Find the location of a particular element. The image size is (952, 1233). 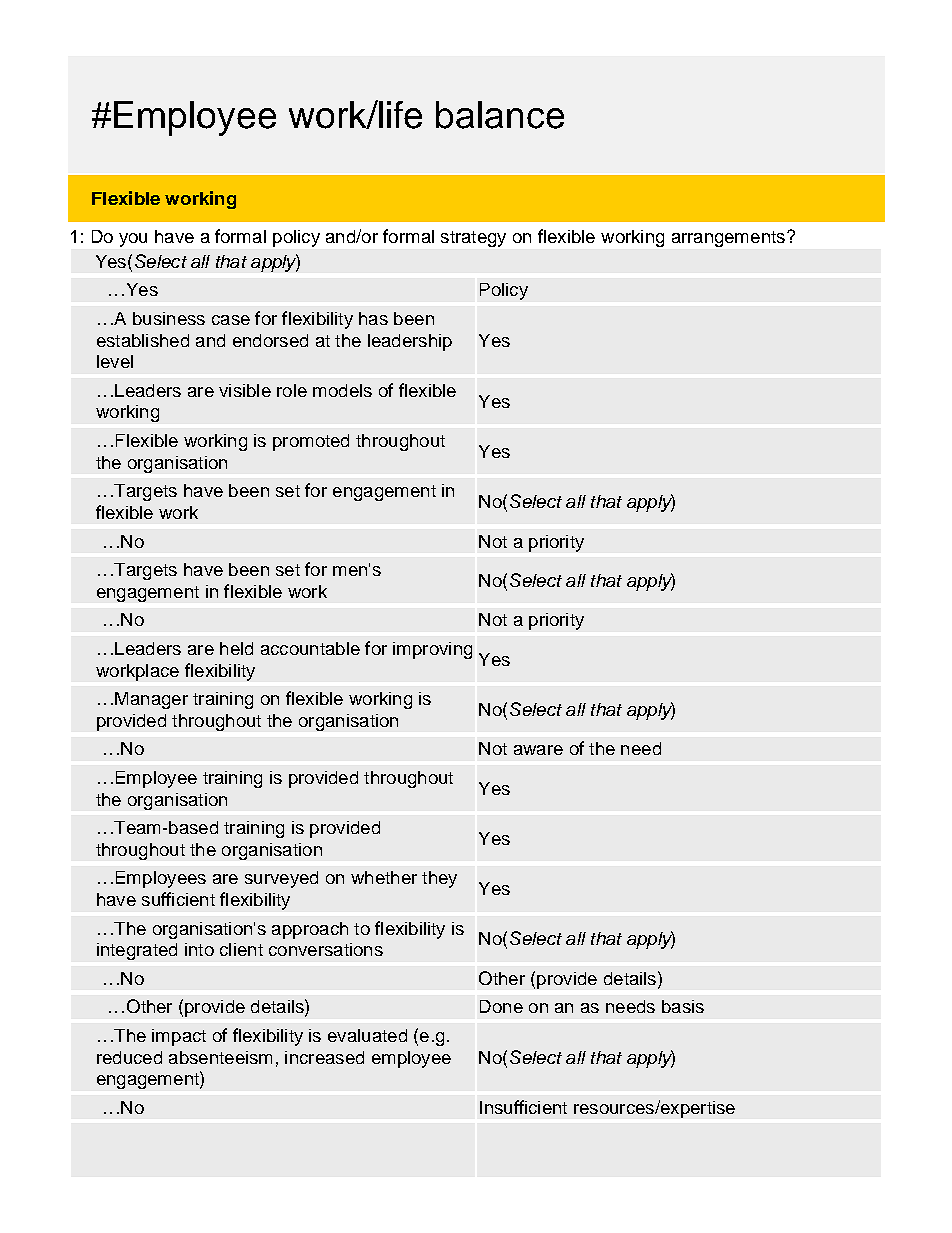

evaluated is located at coordinates (367, 1035).
